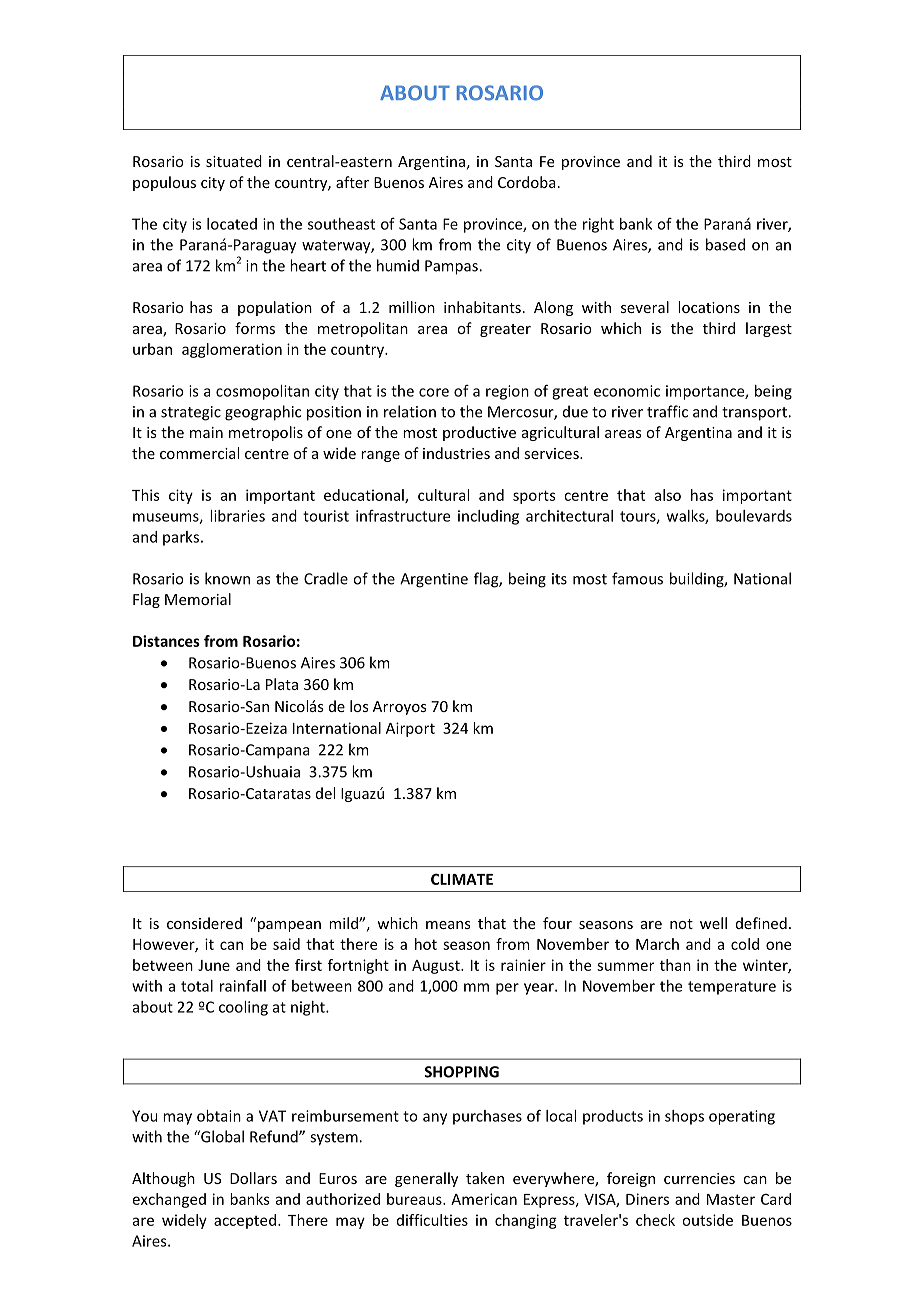 This screenshot has width=924, height=1308. What do you see at coordinates (448, 925) in the screenshot?
I see `means` at bounding box center [448, 925].
